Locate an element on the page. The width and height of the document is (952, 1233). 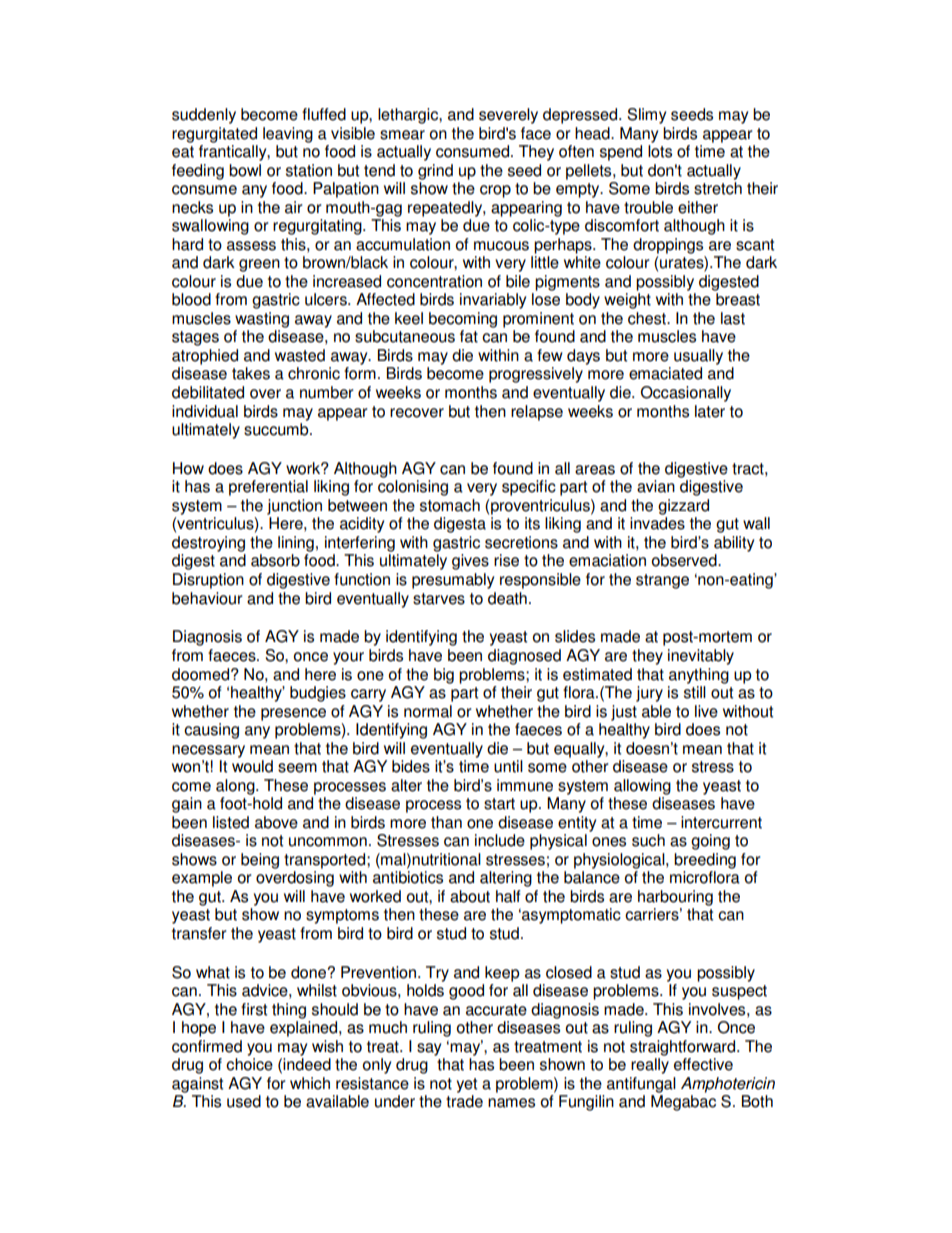
bowl is located at coordinates (245, 170).
